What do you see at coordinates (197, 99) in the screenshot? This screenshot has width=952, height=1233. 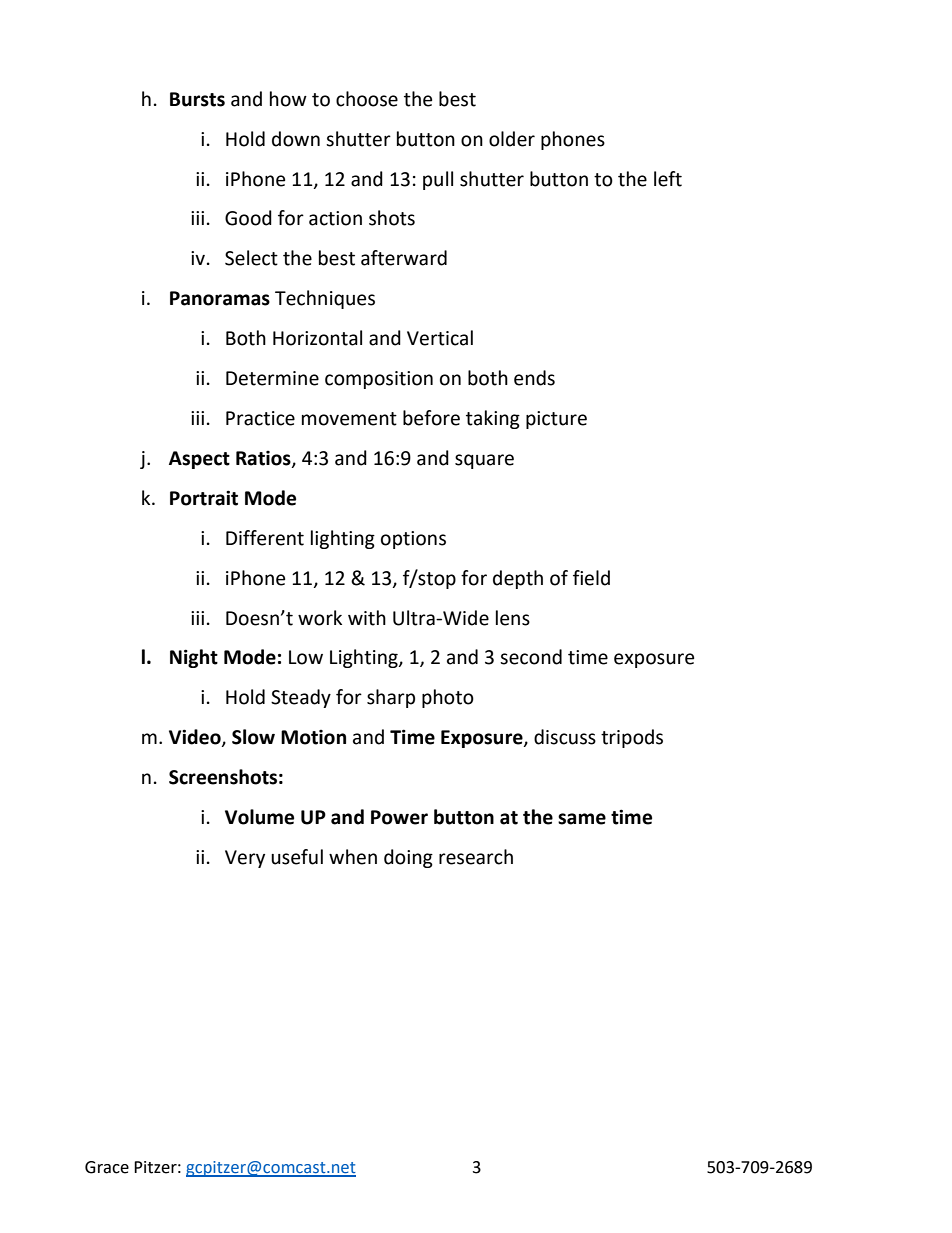 I see `Bursts` at bounding box center [197, 99].
